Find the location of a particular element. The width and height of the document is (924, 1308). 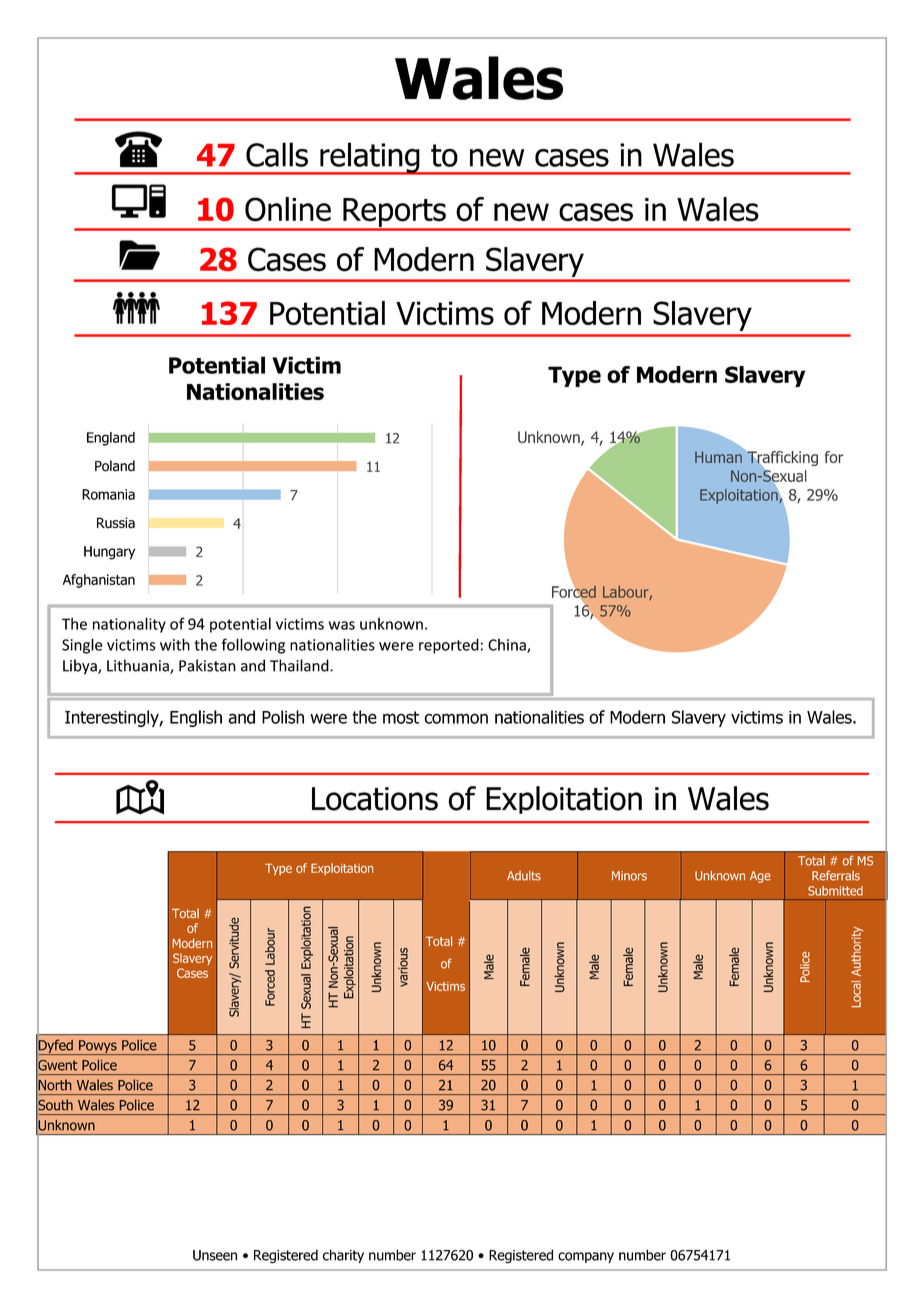

Adults is located at coordinates (524, 876).
